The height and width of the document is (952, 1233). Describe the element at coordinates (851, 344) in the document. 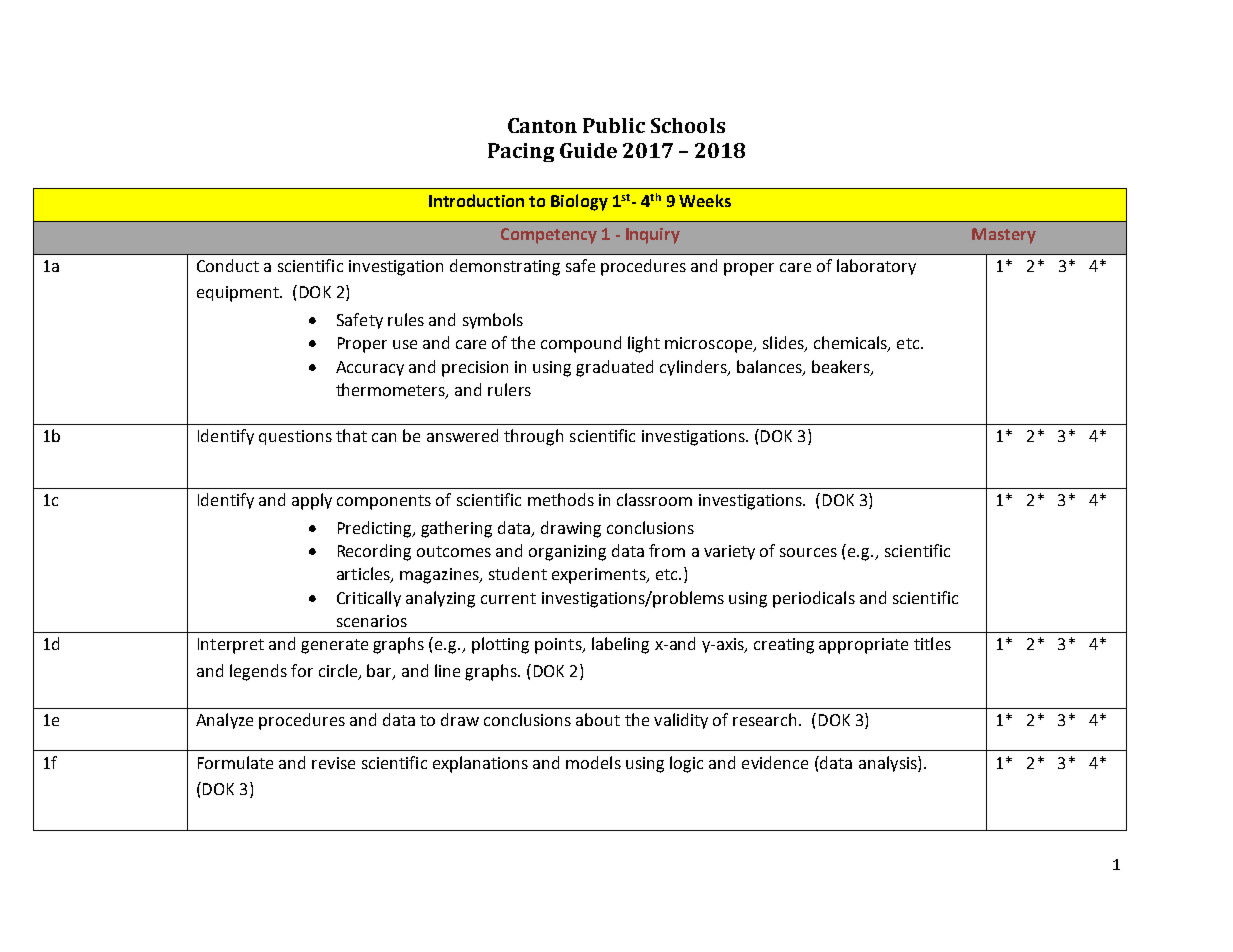

I see `chemicals` at that location.
